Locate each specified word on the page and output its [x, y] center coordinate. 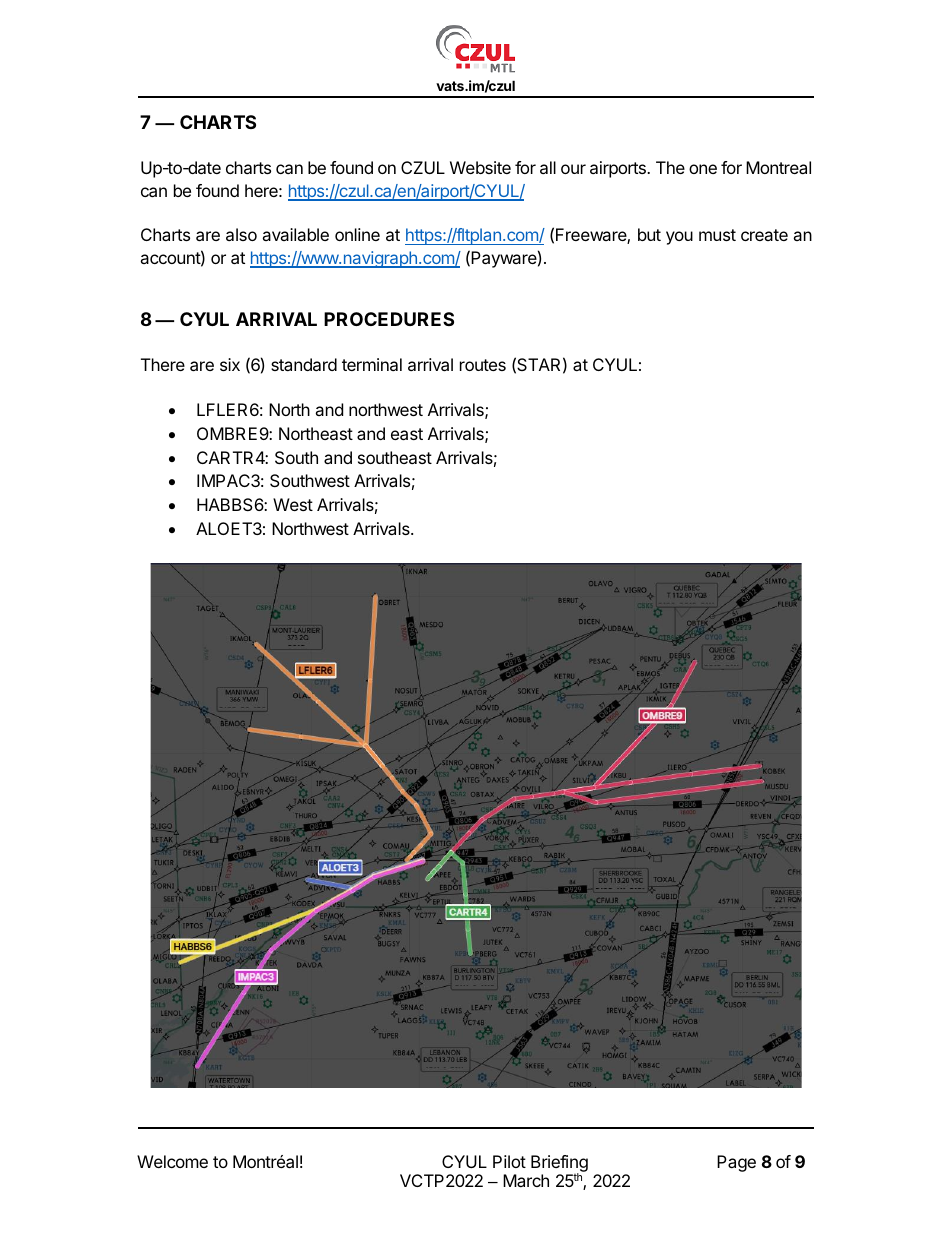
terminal [372, 364]
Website [480, 167]
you [679, 238]
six [230, 364]
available [295, 234]
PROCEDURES [389, 319]
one [703, 169]
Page [736, 1163]
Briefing [559, 1164]
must [717, 235]
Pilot [509, 1161]
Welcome [172, 1161]
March [526, 1180]
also [241, 234]
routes [483, 365]
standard [304, 364]
